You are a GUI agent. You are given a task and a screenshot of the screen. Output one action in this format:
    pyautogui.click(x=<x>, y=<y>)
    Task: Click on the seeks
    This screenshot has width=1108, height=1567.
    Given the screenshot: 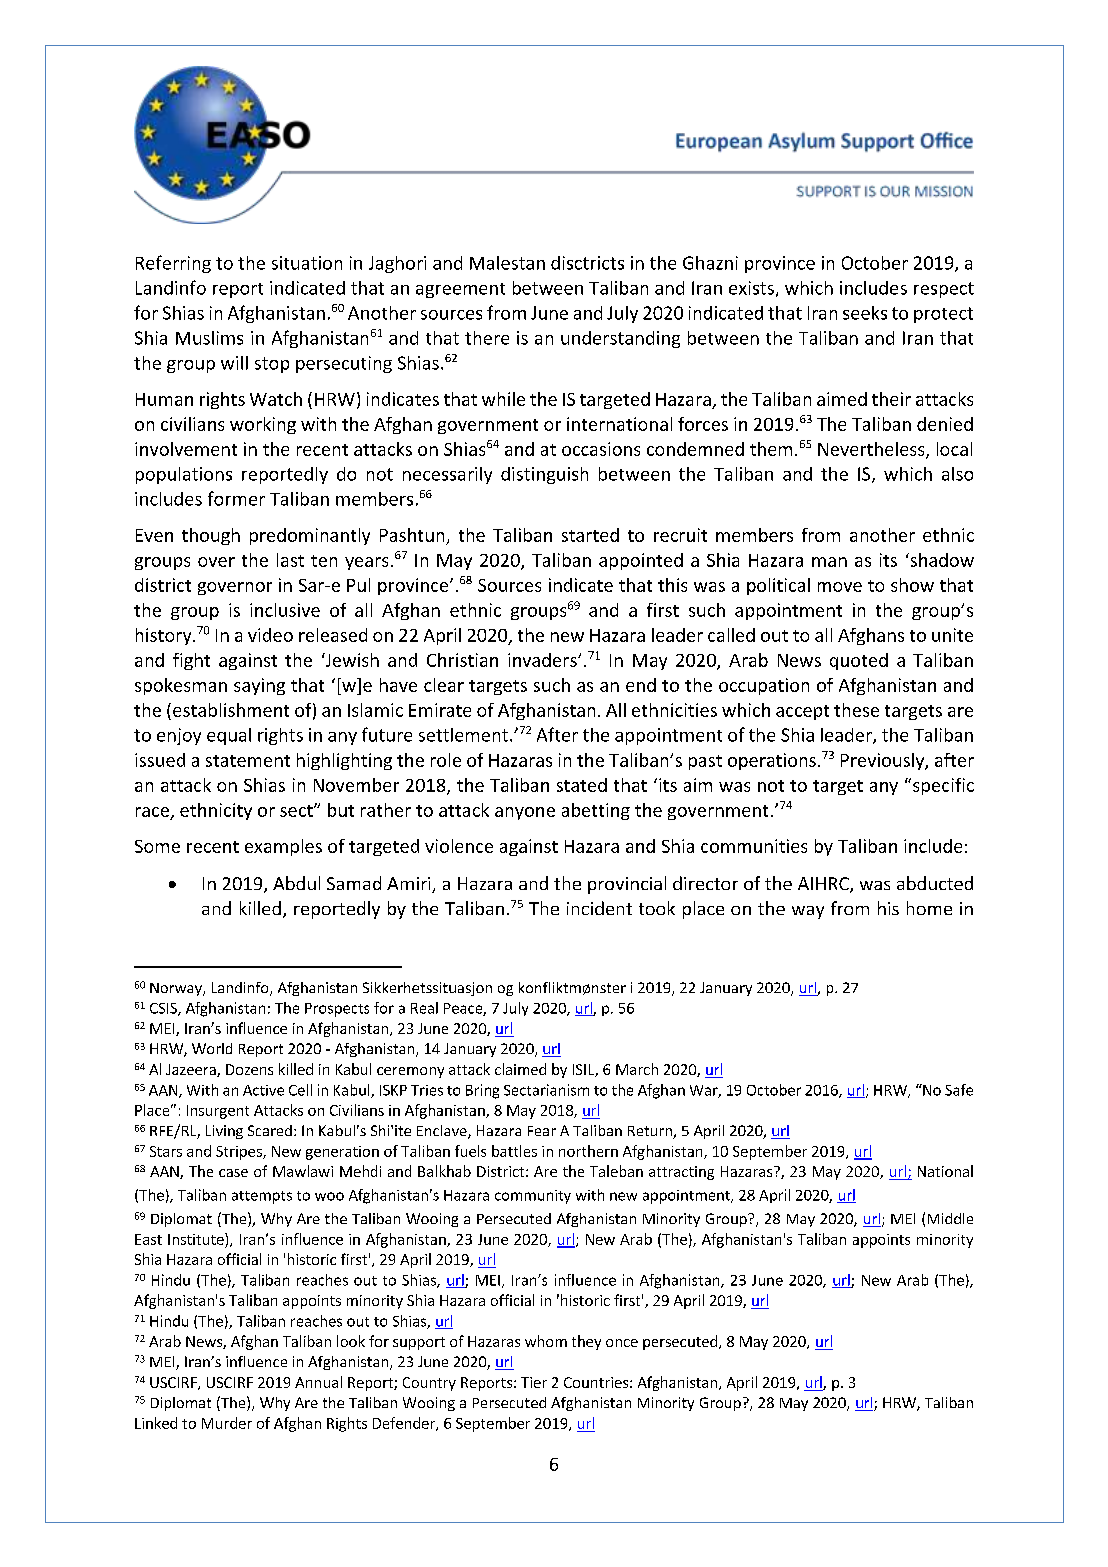 What is the action you would take?
    pyautogui.click(x=865, y=313)
